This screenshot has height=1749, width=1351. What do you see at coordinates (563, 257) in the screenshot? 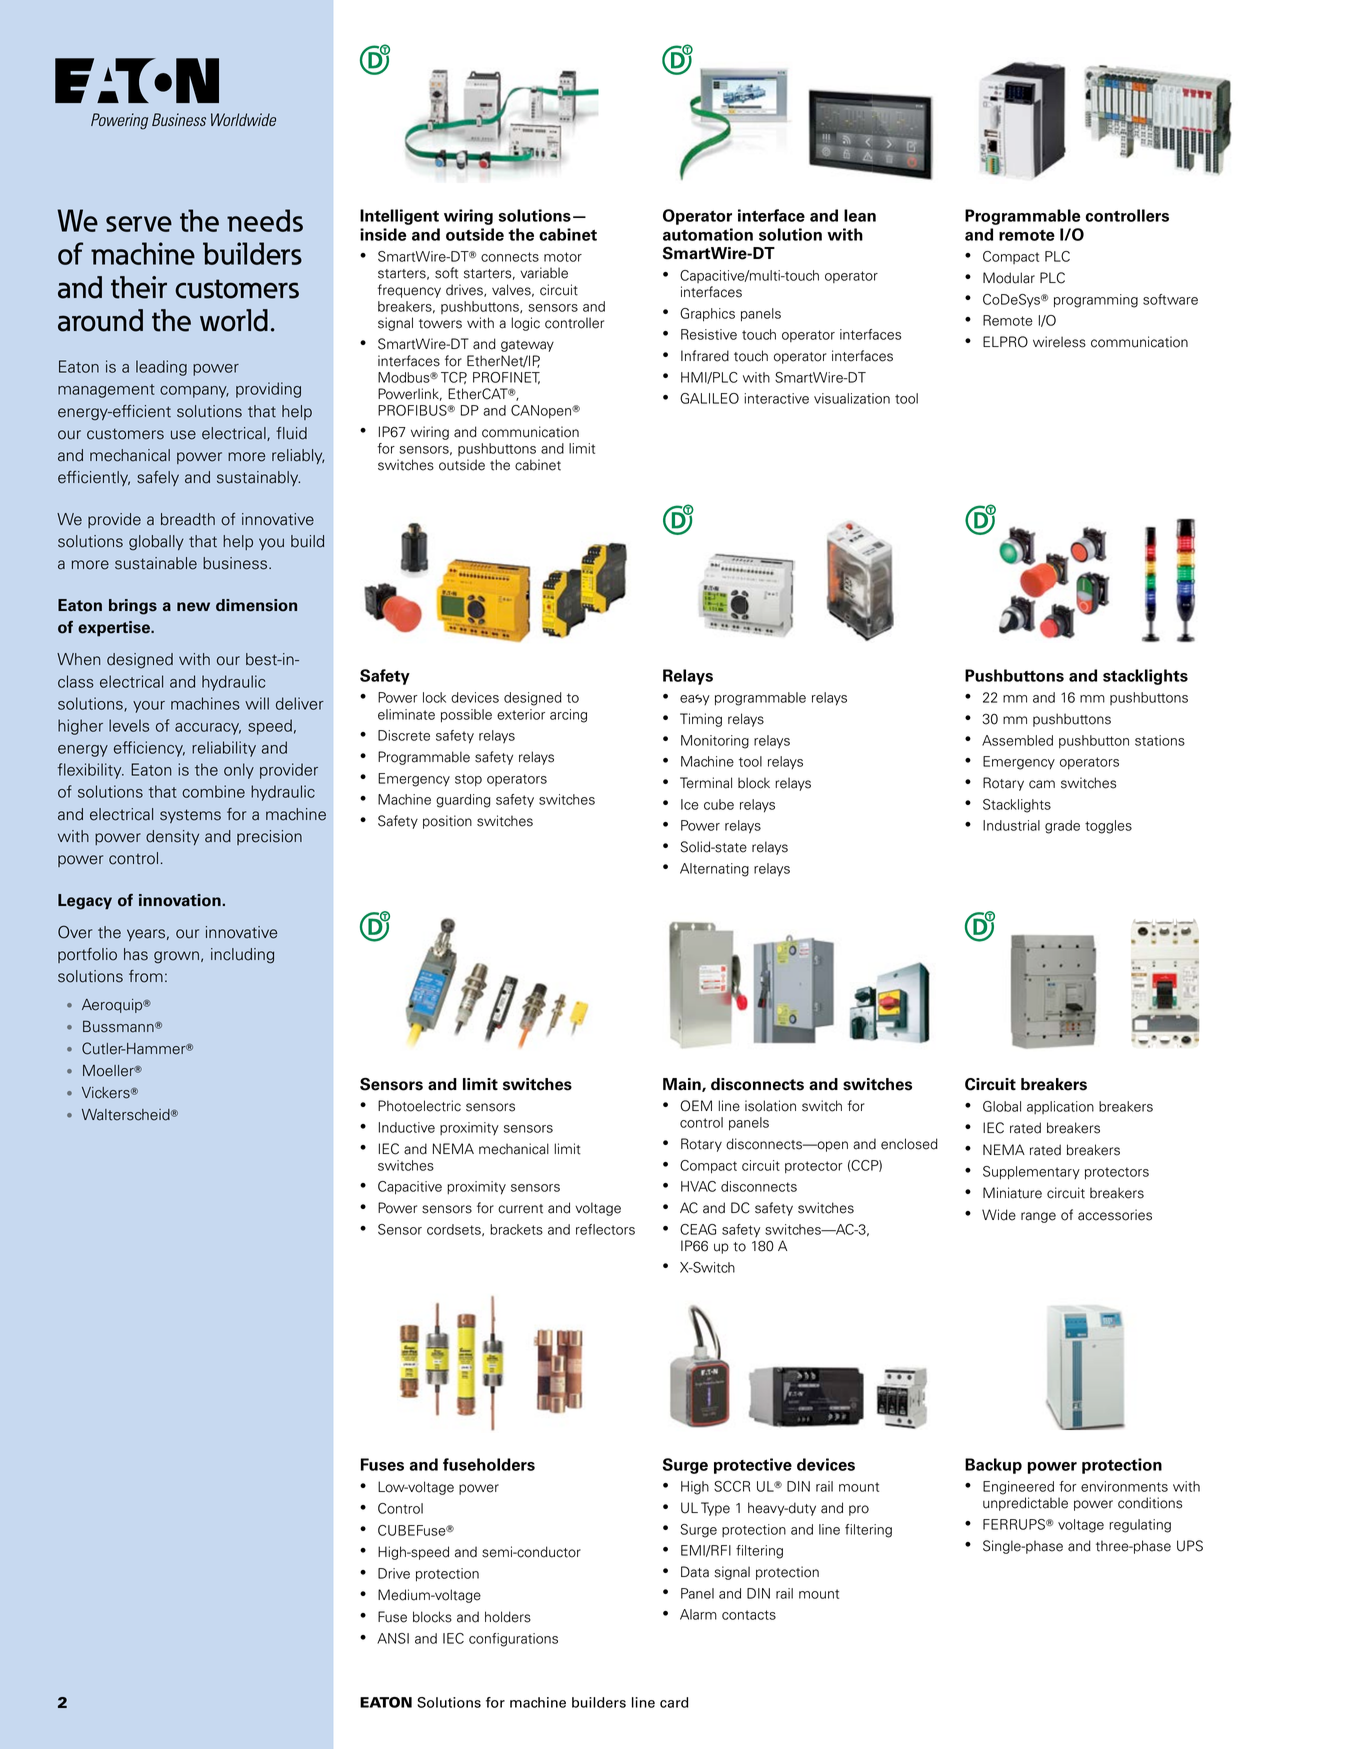
I see `motor` at bounding box center [563, 257].
